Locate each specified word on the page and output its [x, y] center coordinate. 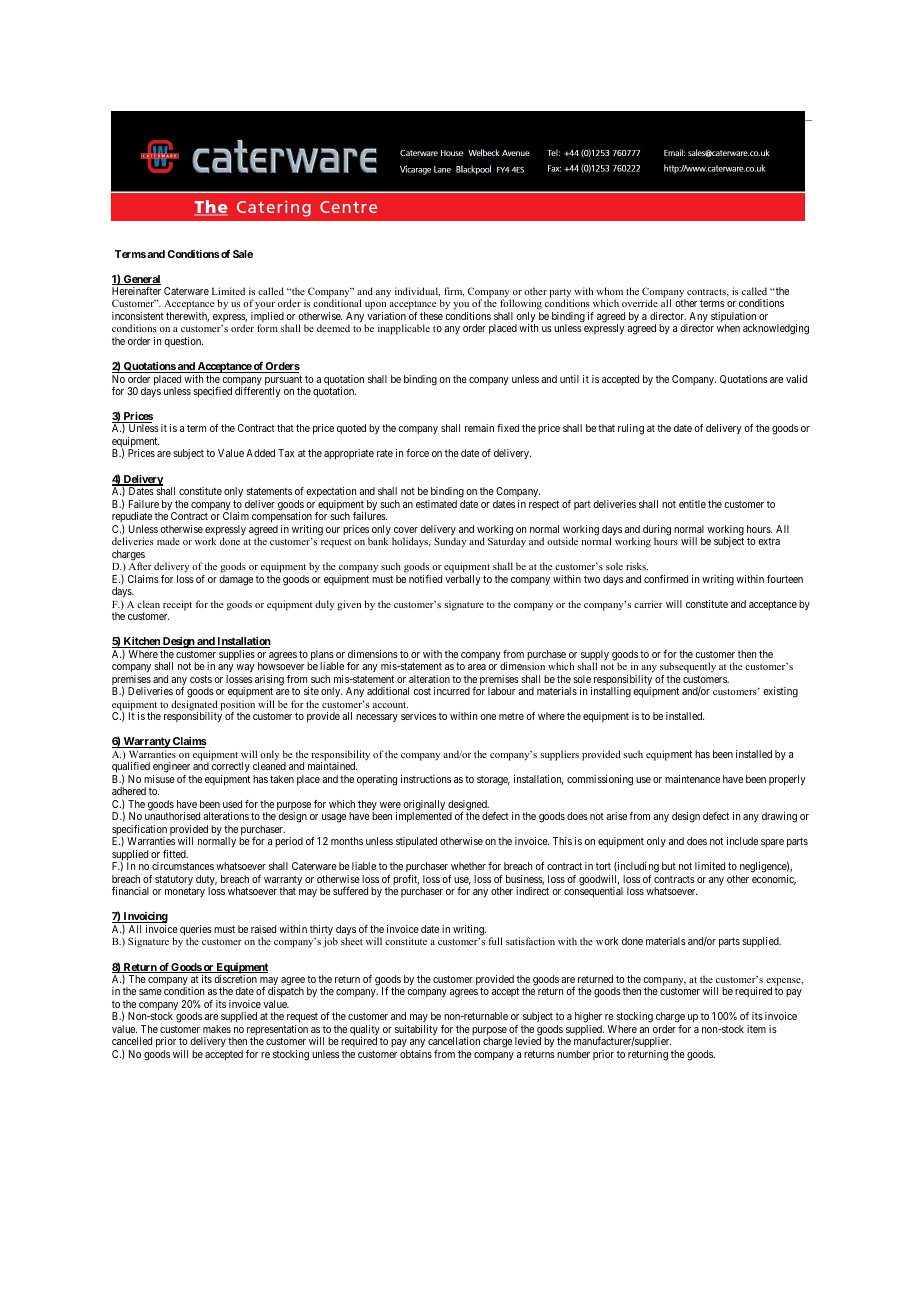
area [477, 667]
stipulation [733, 318]
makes [217, 1029]
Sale [243, 254]
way [245, 668]
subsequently [688, 667]
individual [417, 292]
